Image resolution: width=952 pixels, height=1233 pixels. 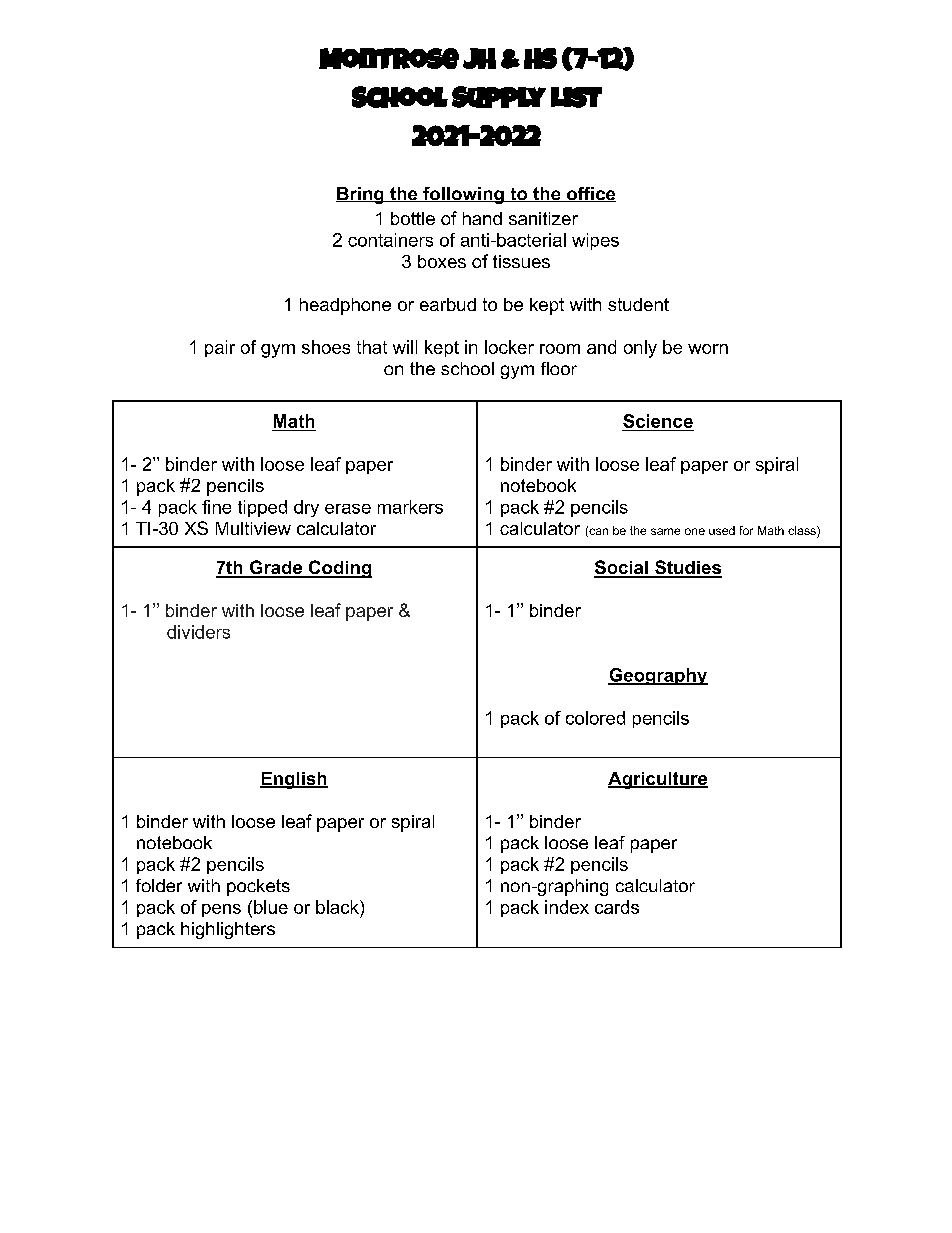 I want to click on Montrose, so click(x=389, y=58).
